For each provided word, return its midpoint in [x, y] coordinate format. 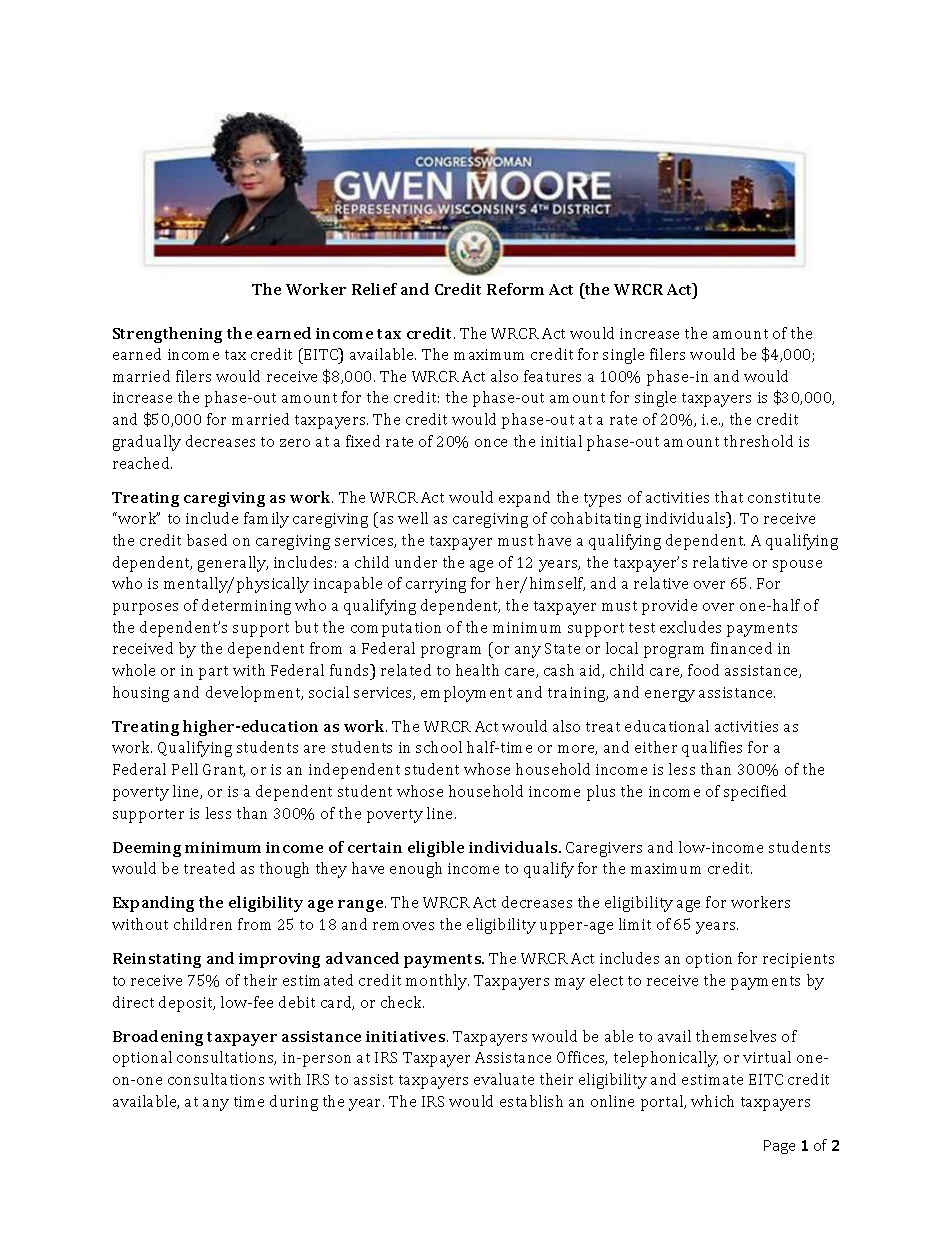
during [294, 1103]
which [712, 1101]
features [552, 376]
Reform [515, 289]
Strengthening [167, 335]
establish [531, 1101]
